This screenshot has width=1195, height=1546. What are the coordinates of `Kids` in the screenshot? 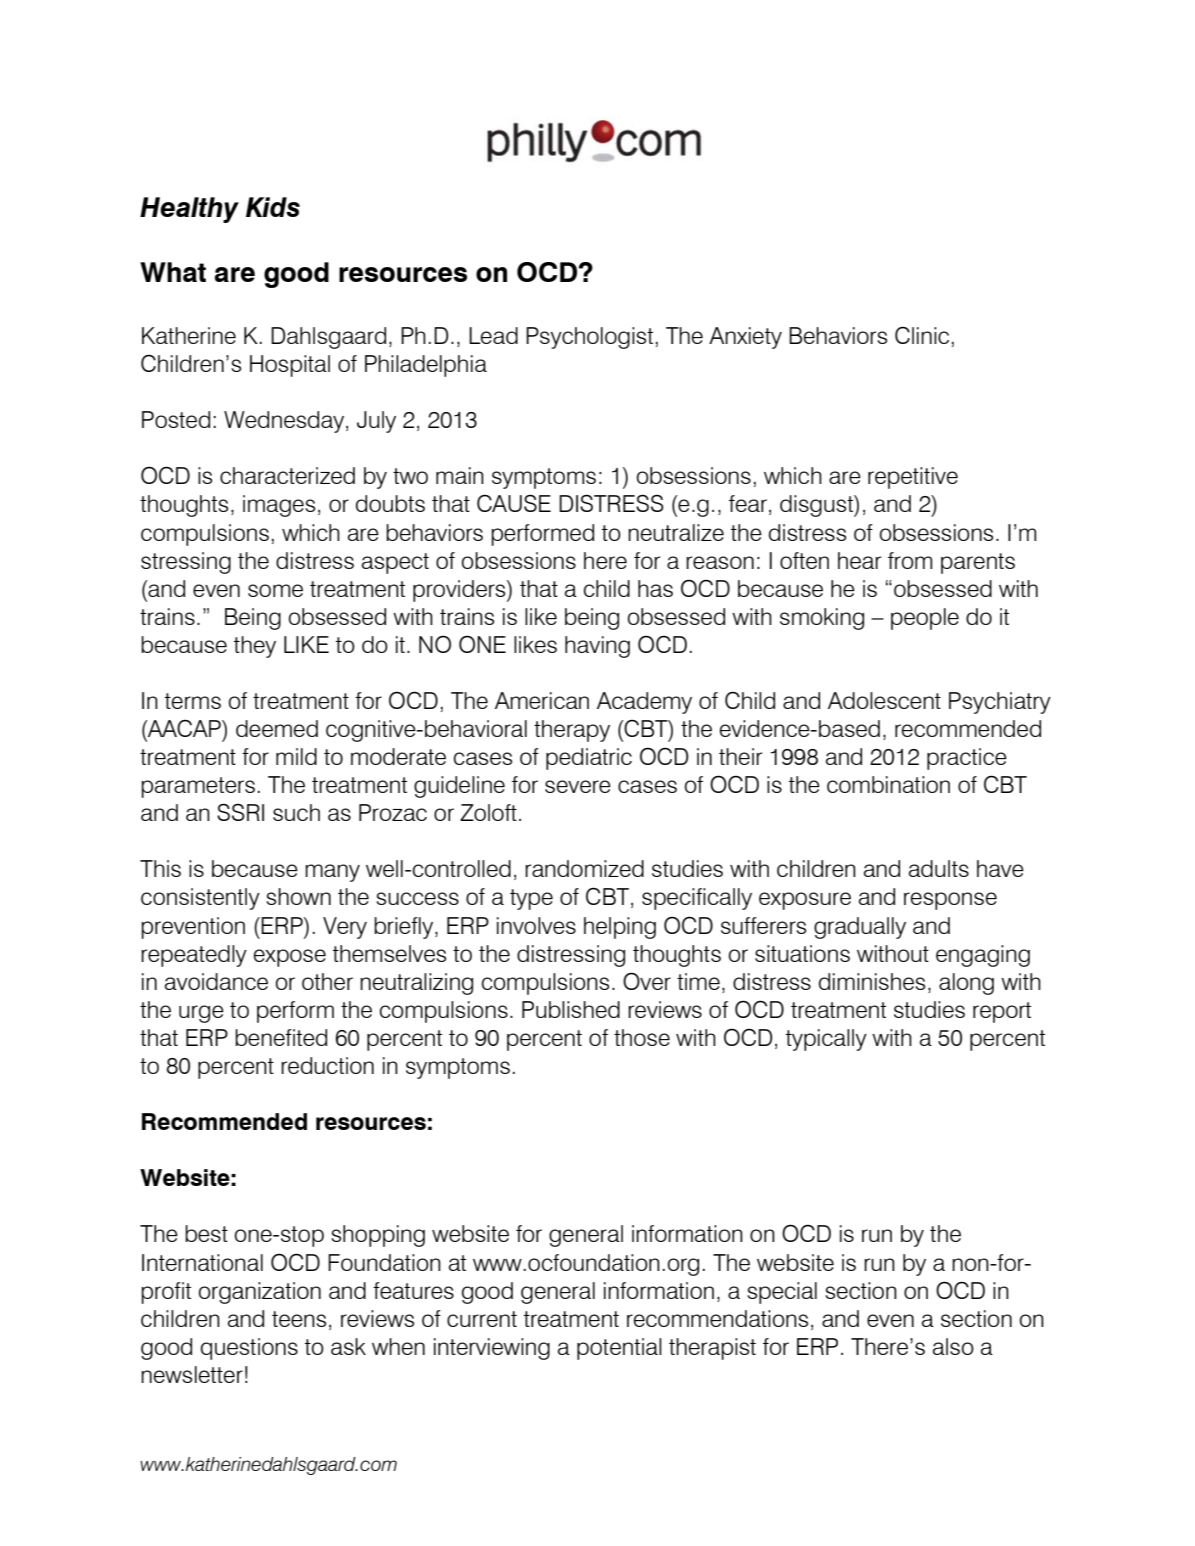 It's located at (273, 207).
